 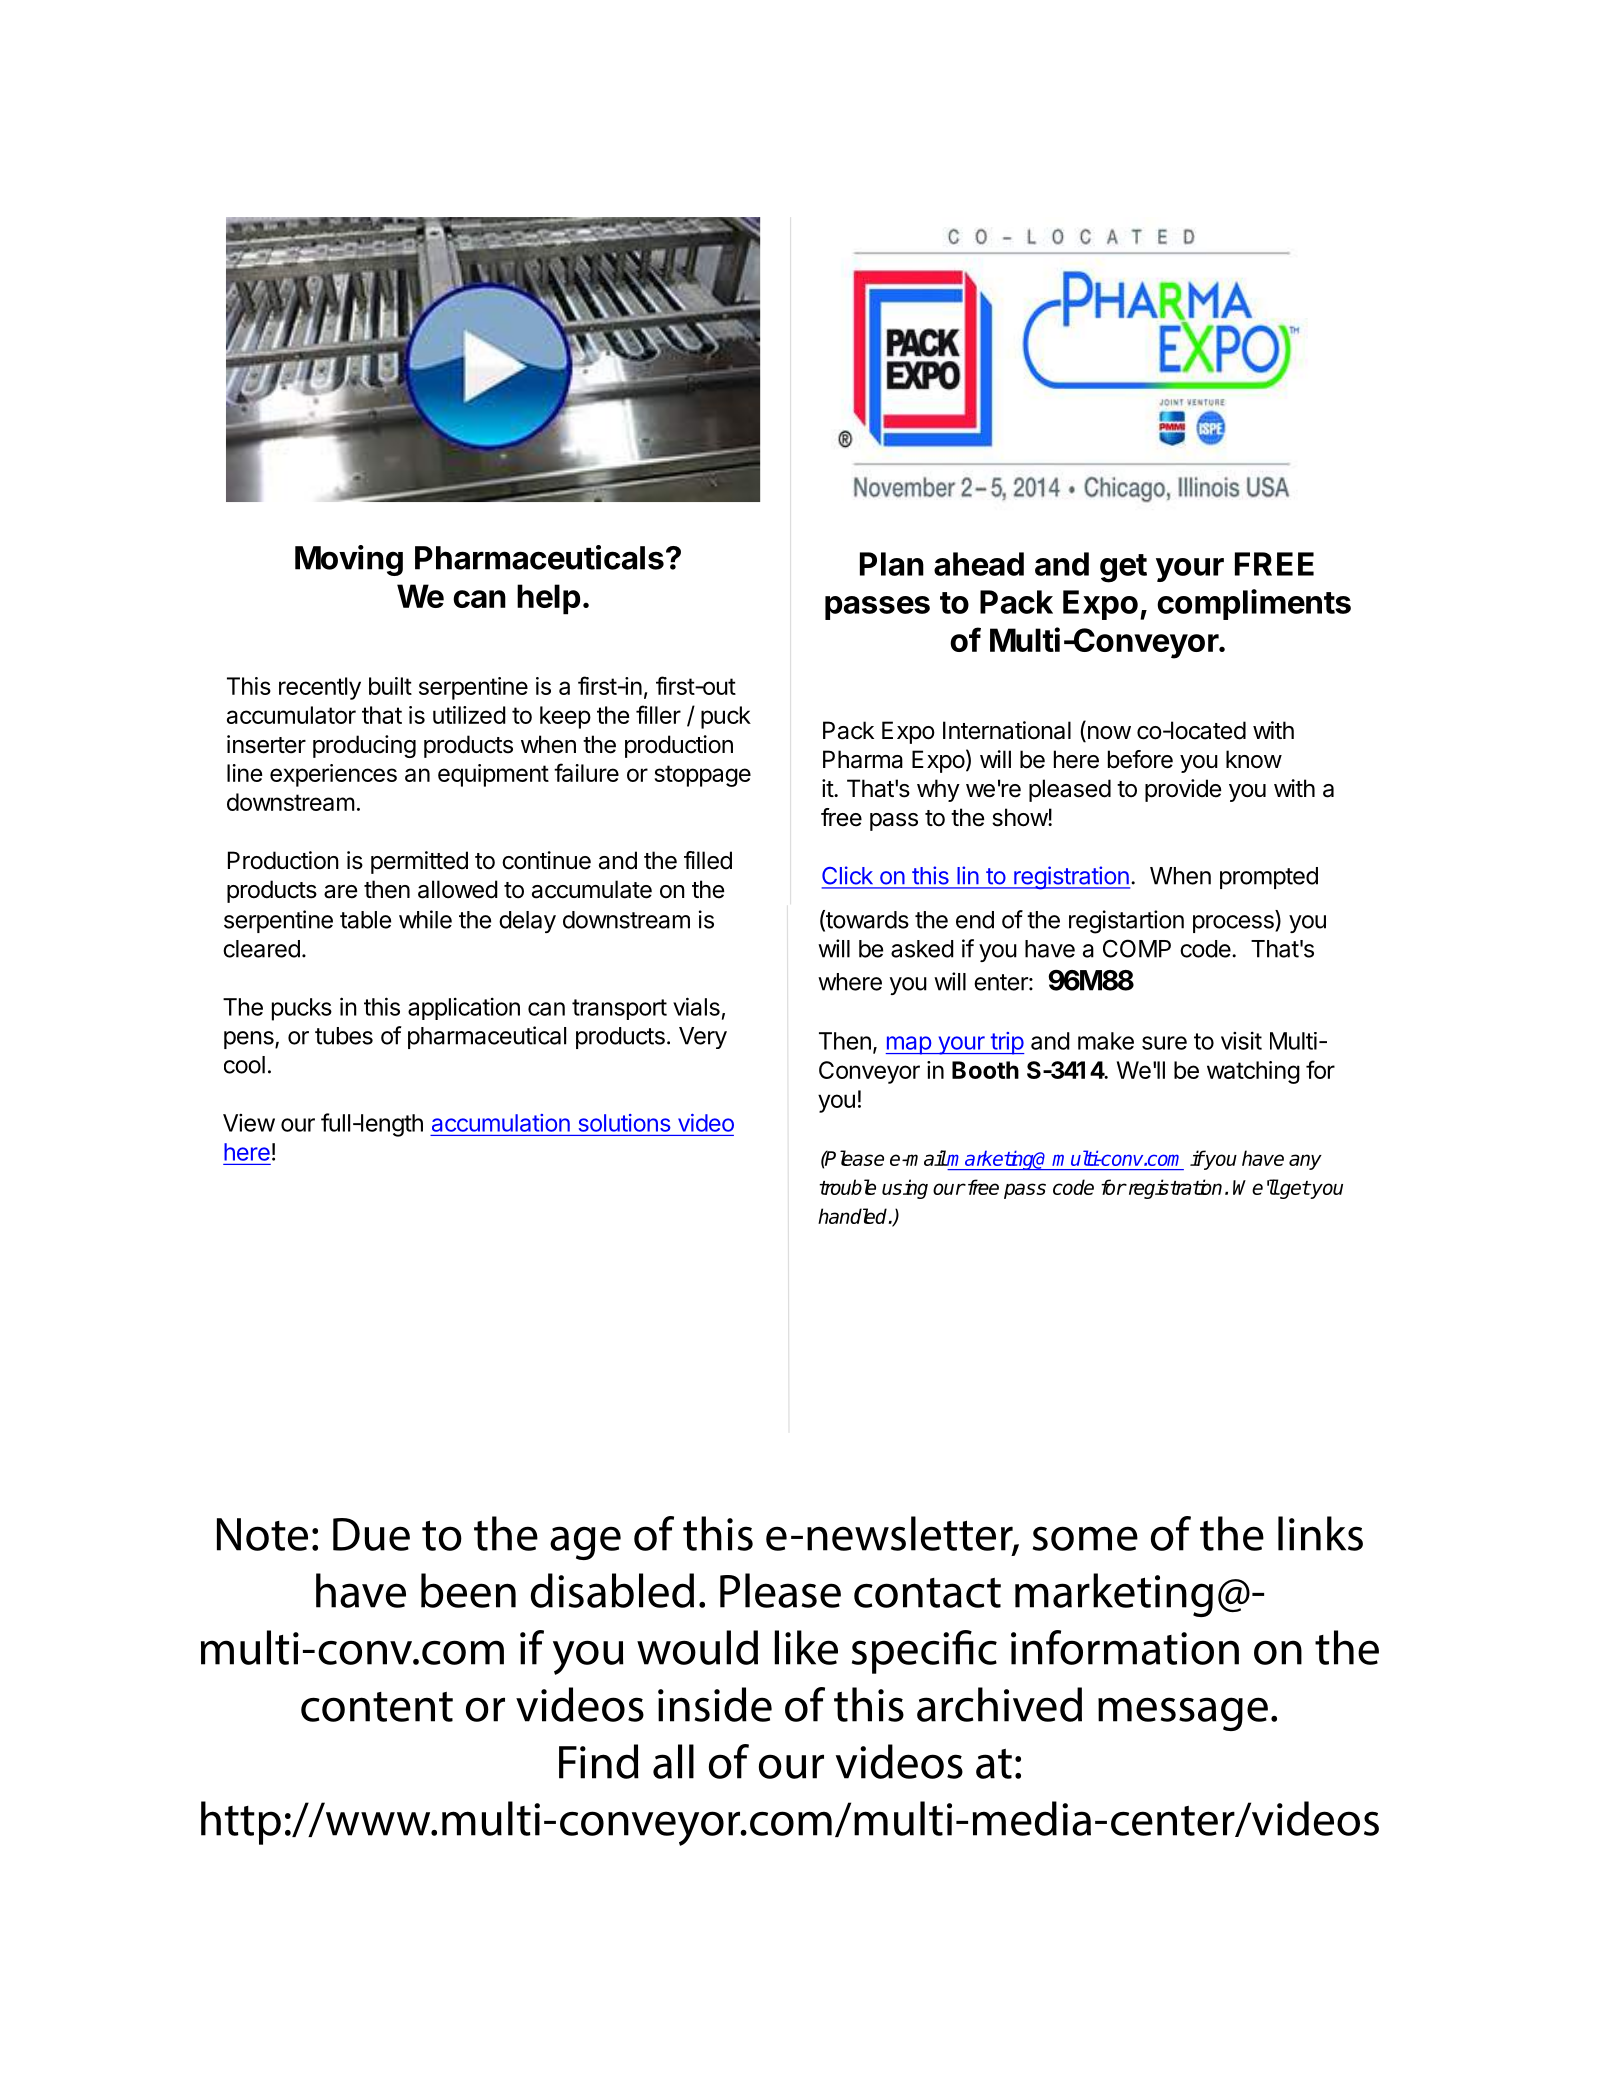 I want to click on handled, so click(x=854, y=1216).
